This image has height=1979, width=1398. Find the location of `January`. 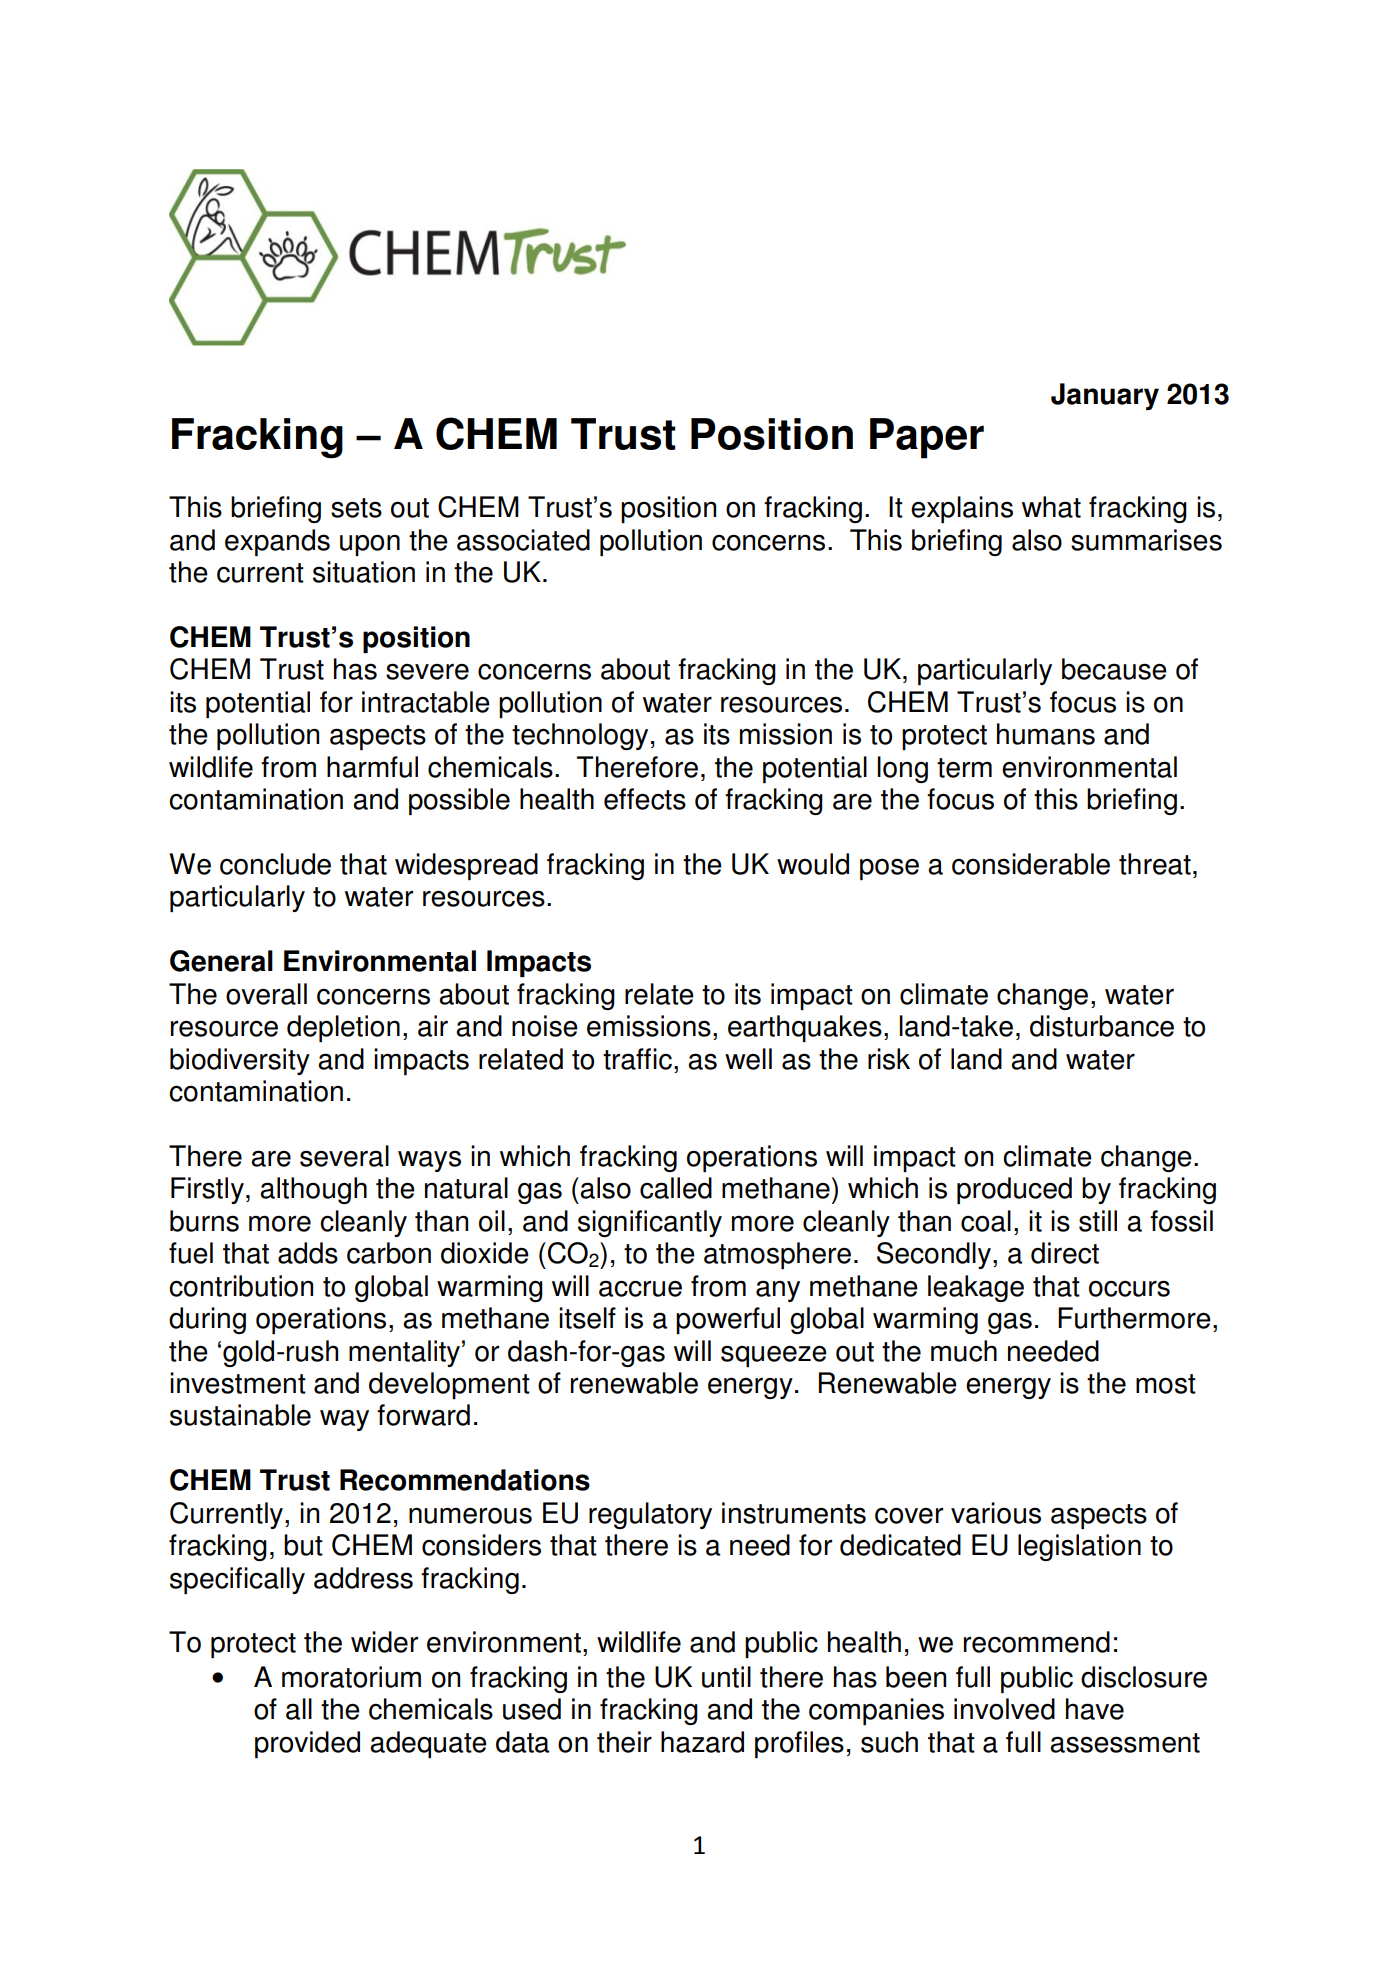

January is located at coordinates (1105, 396).
